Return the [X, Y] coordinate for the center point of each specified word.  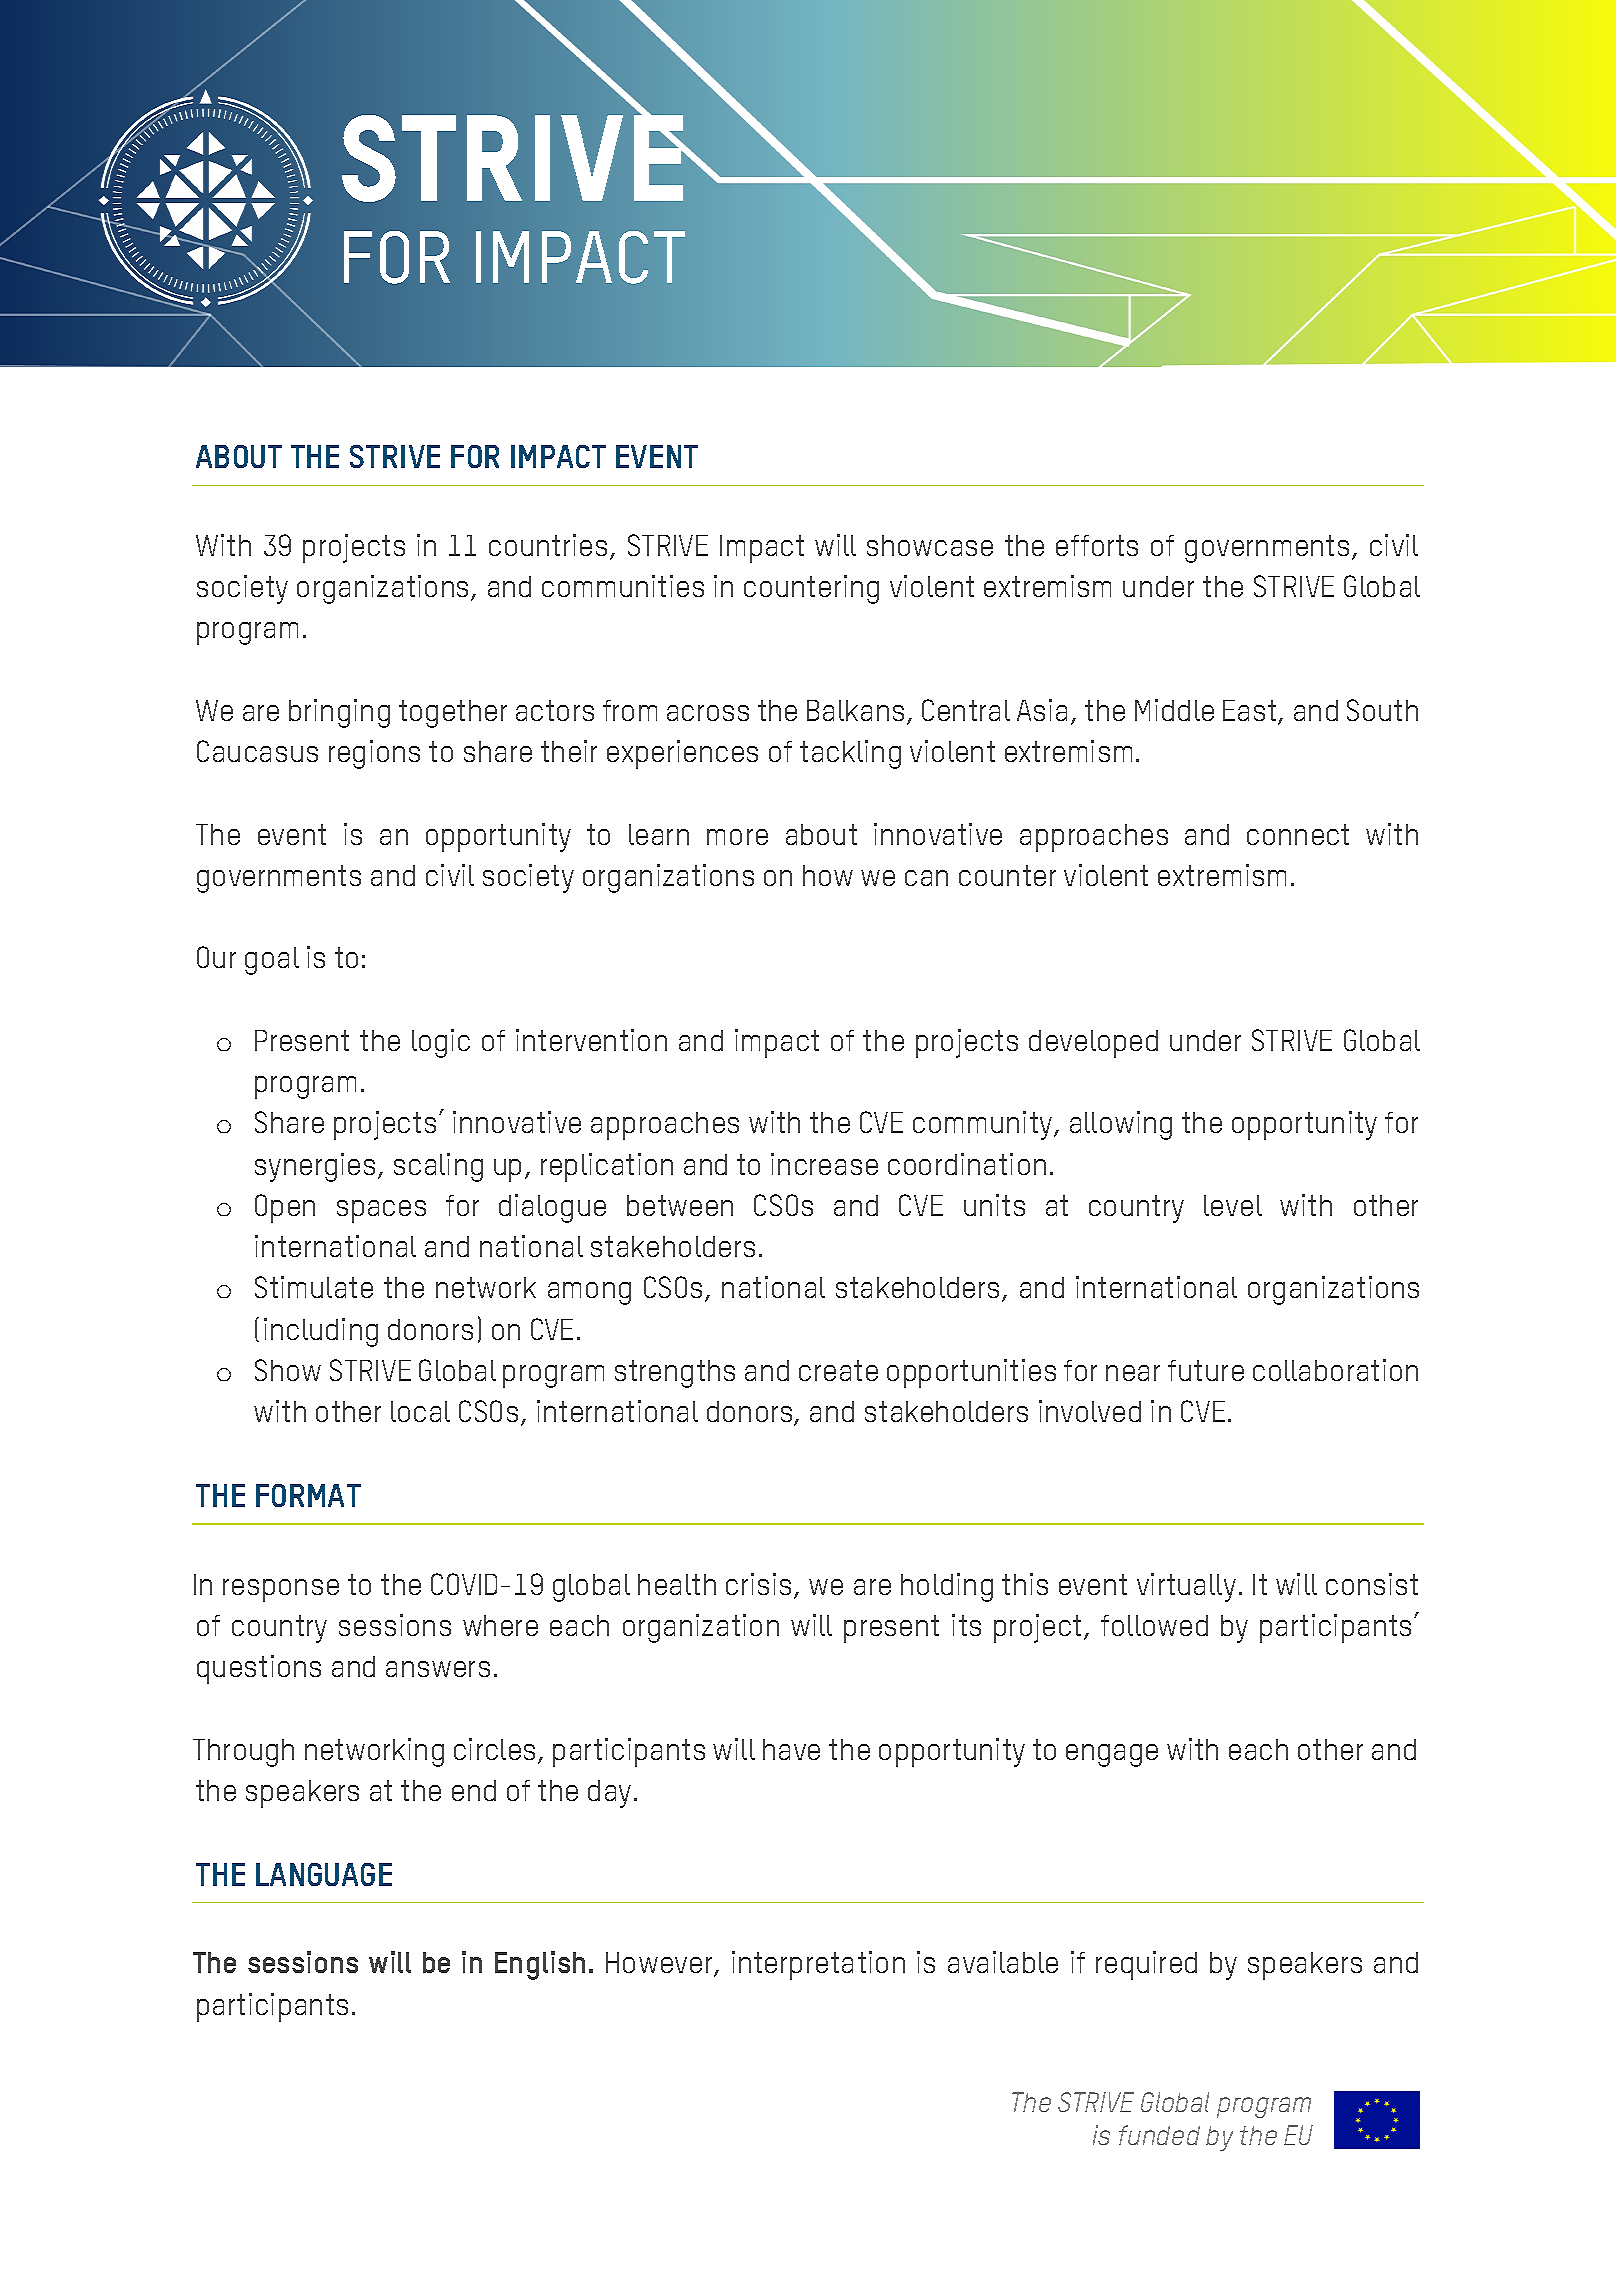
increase [824, 1164]
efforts [1097, 545]
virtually [1186, 1587]
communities [623, 586]
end [474, 1790]
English [540, 1965]
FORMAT [308, 1495]
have [791, 1749]
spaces [381, 1211]
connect [1298, 834]
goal [272, 961]
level [1233, 1205]
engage [1112, 1755]
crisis [760, 1585]
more [737, 837]
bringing [339, 713]
